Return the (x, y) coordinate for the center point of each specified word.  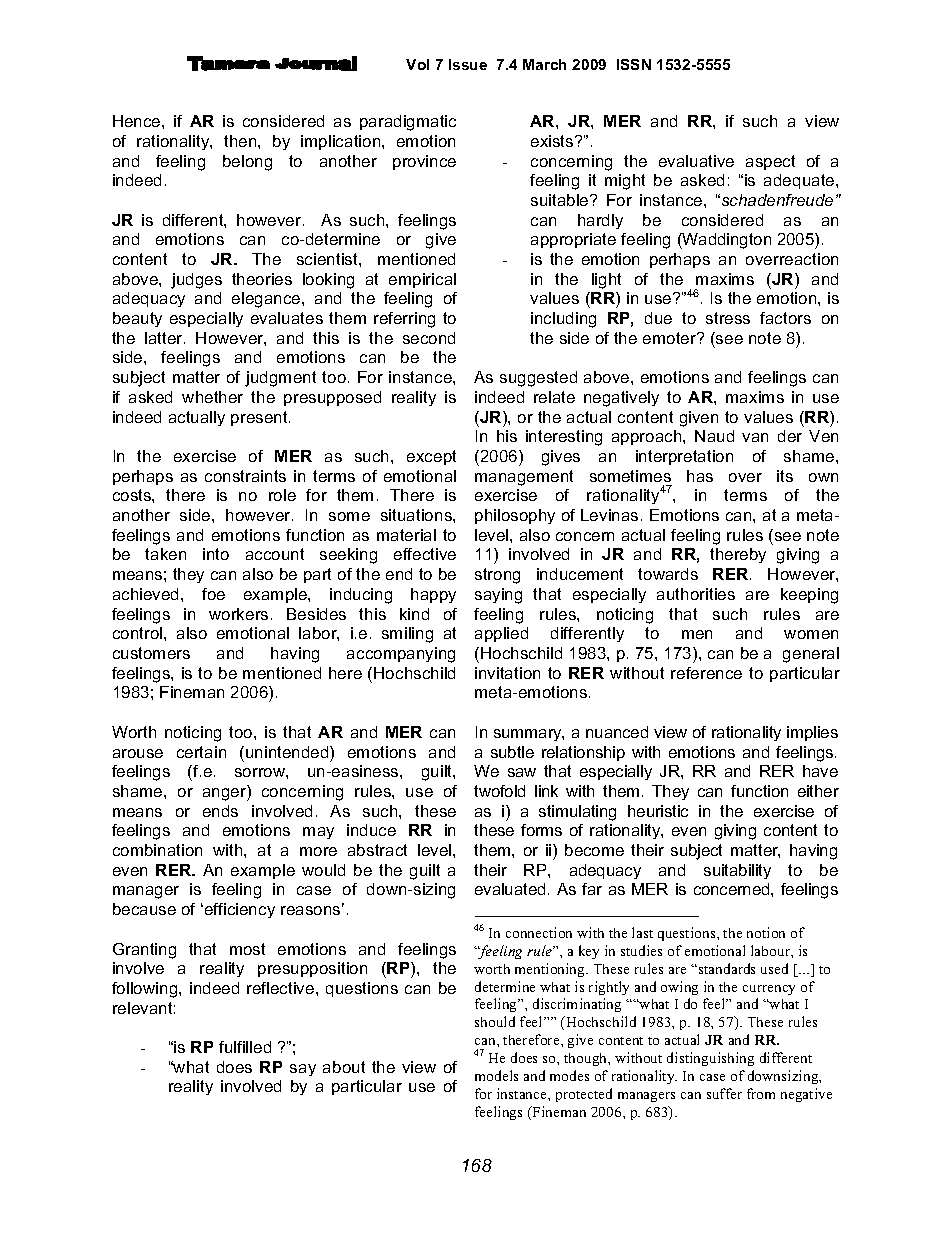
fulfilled (245, 1047)
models (496, 1075)
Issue (468, 64)
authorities (696, 594)
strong (497, 576)
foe (213, 594)
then (241, 141)
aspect (770, 162)
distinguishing (710, 1059)
